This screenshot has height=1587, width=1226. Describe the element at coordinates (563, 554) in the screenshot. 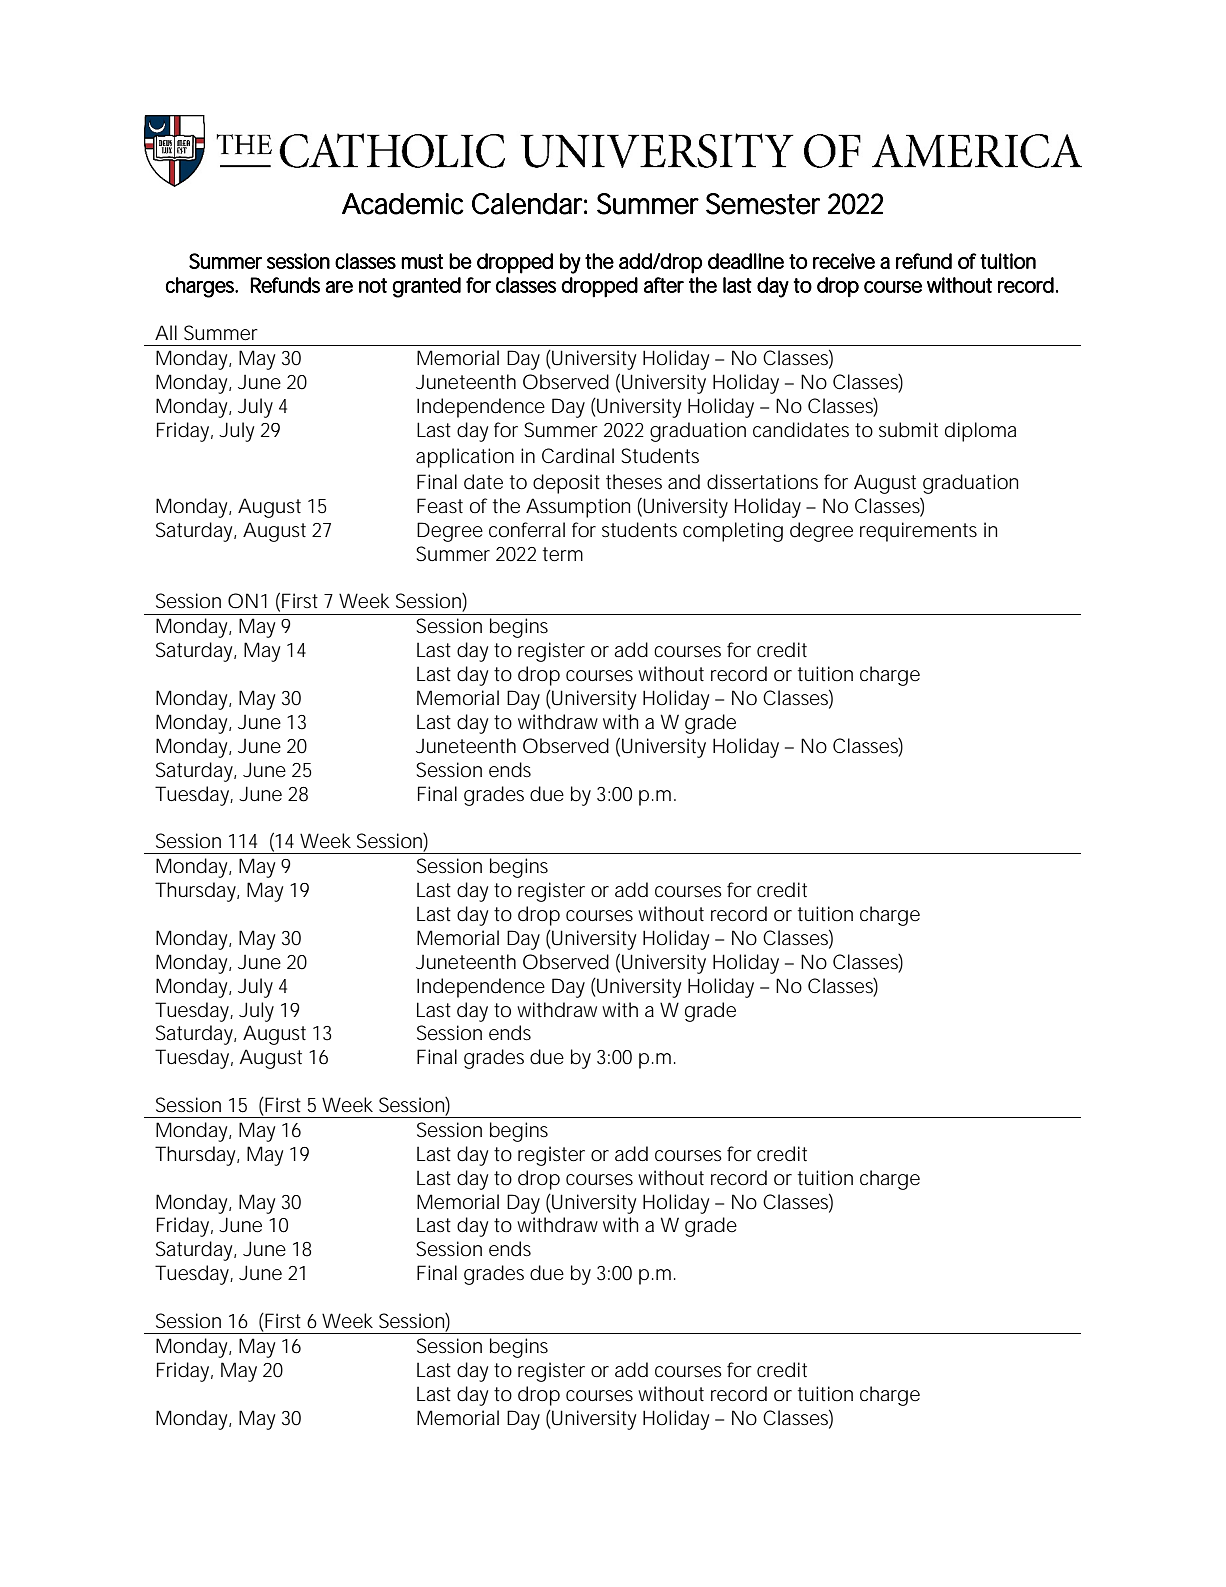

I see `term` at that location.
